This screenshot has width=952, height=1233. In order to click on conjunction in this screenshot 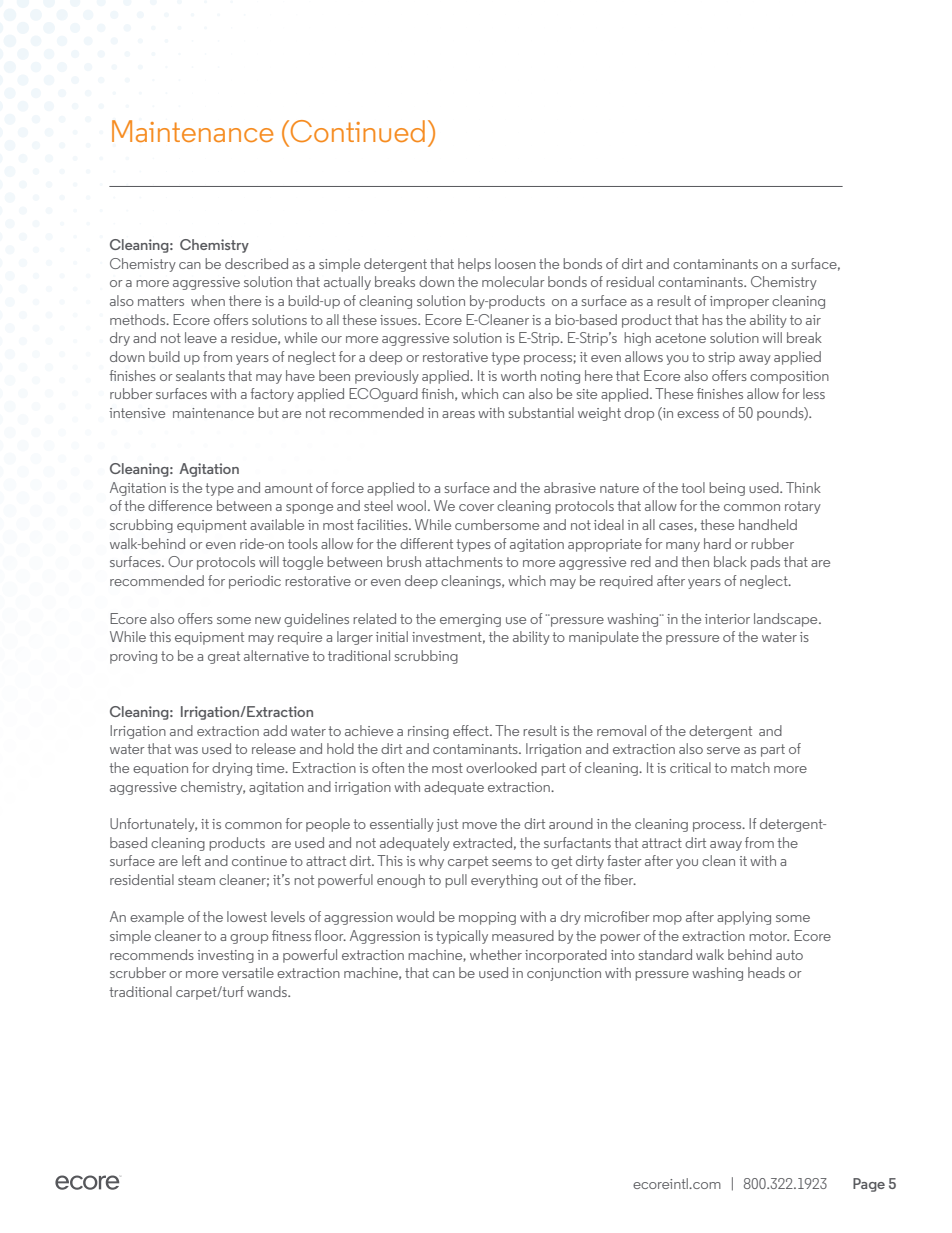, I will do `click(564, 974)`.
